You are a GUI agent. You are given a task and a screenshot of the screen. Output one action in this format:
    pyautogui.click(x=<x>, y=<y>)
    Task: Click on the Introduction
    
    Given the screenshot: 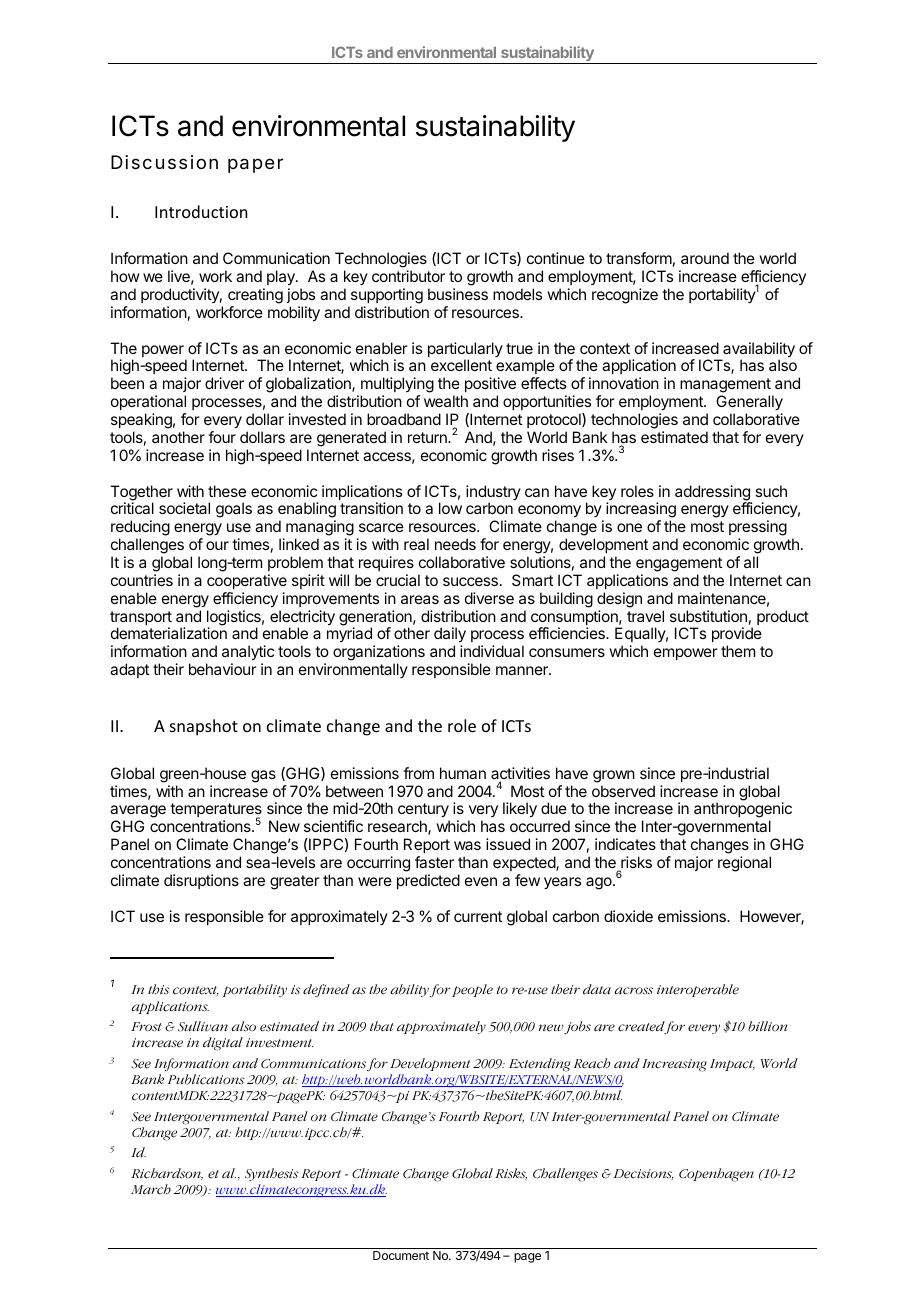 What is the action you would take?
    pyautogui.click(x=201, y=211)
